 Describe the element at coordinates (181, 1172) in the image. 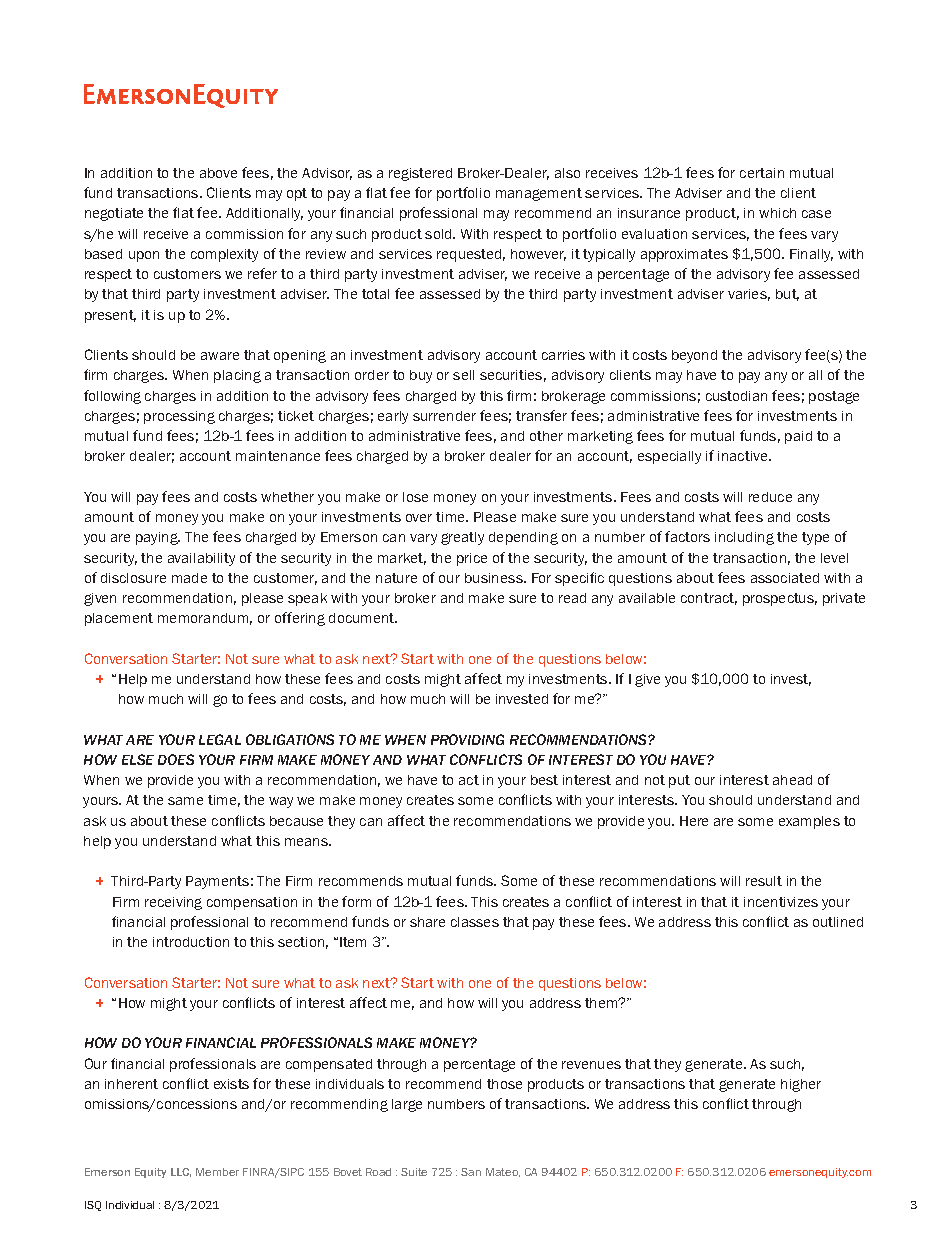

I see `LLC` at that location.
